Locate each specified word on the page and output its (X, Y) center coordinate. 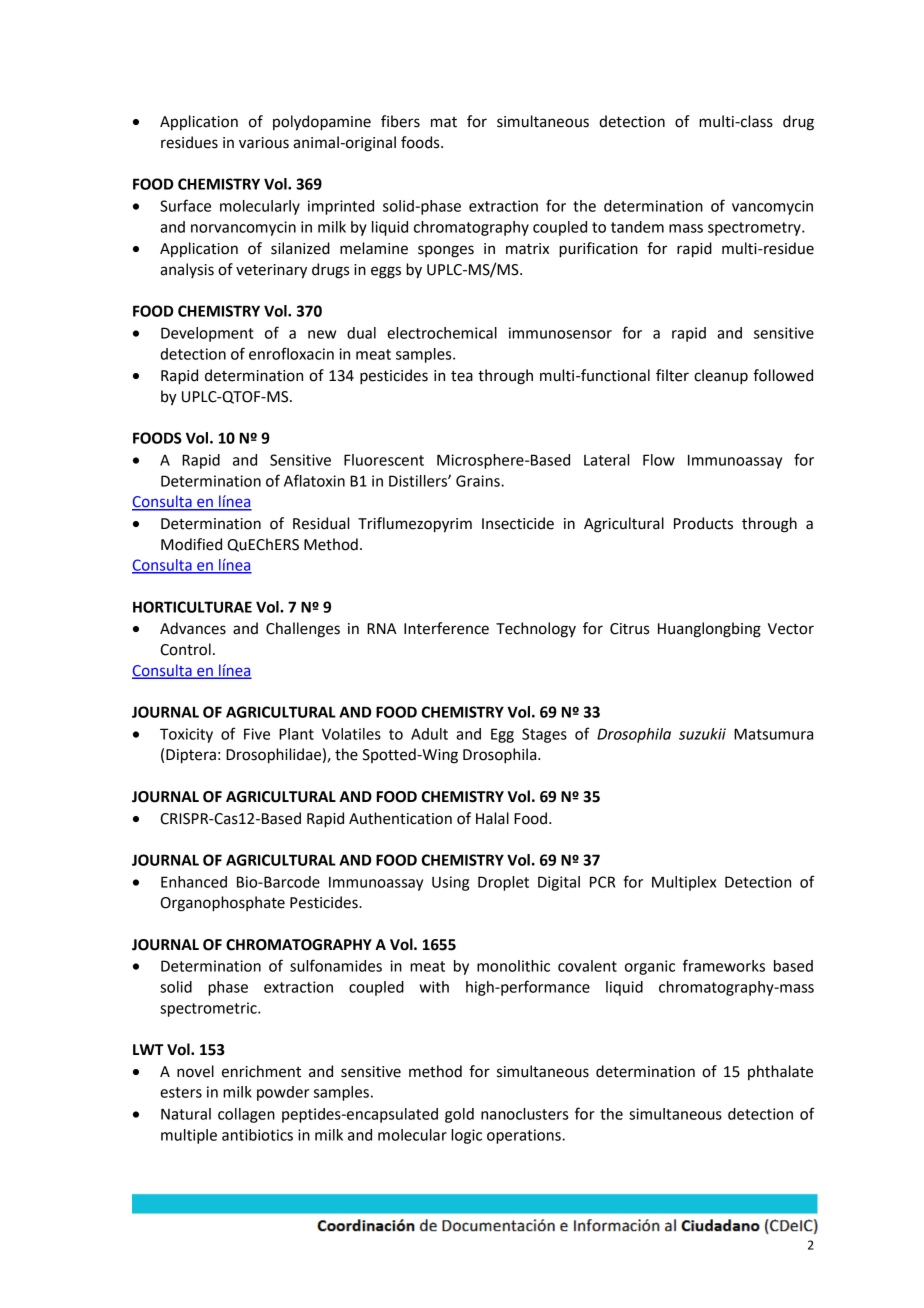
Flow (659, 460)
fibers (400, 121)
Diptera (191, 756)
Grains (479, 481)
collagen (246, 1115)
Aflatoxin (314, 480)
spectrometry (755, 229)
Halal (492, 818)
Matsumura (773, 734)
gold (459, 1115)
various (264, 143)
